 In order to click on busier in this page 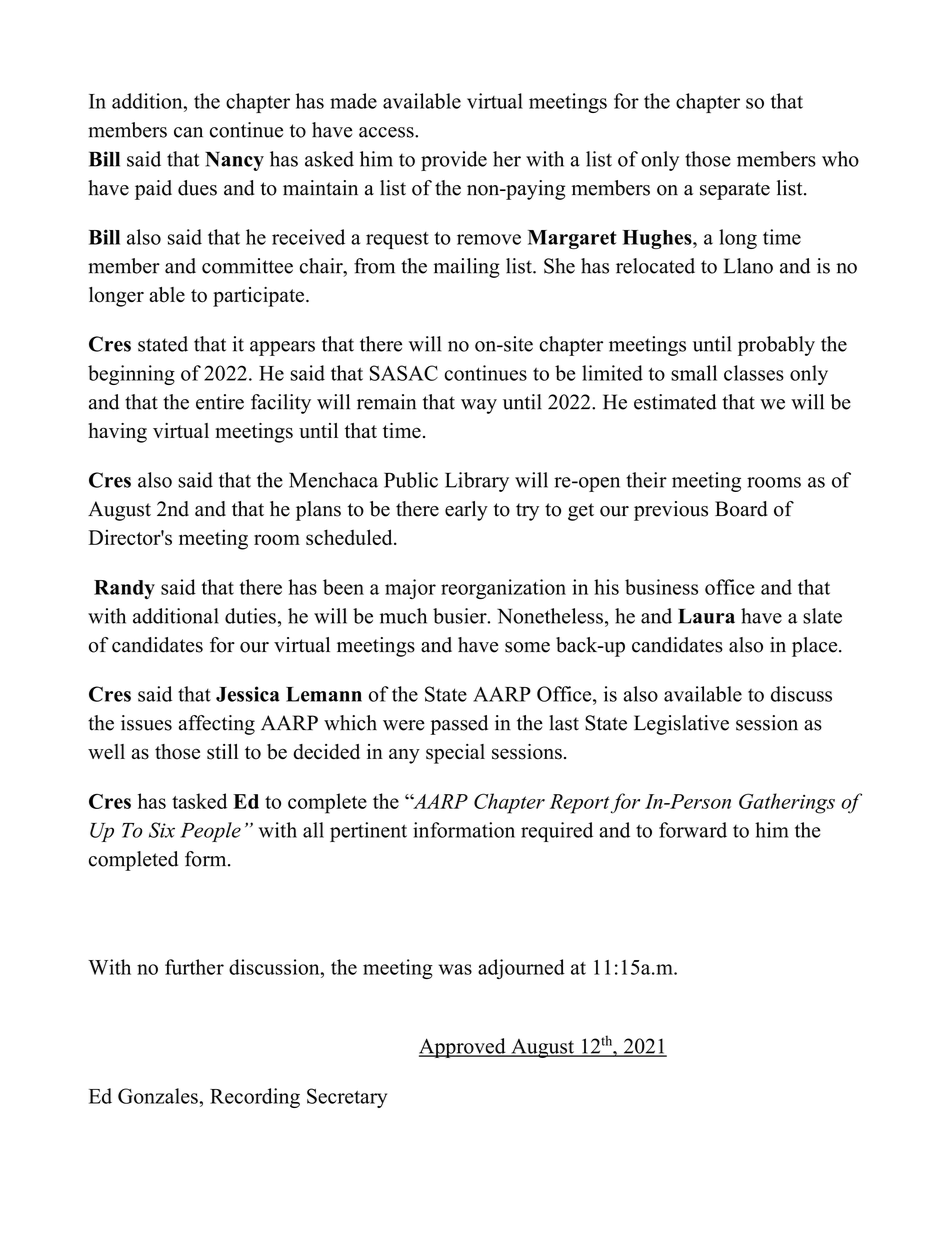, I will do `click(461, 616)`.
